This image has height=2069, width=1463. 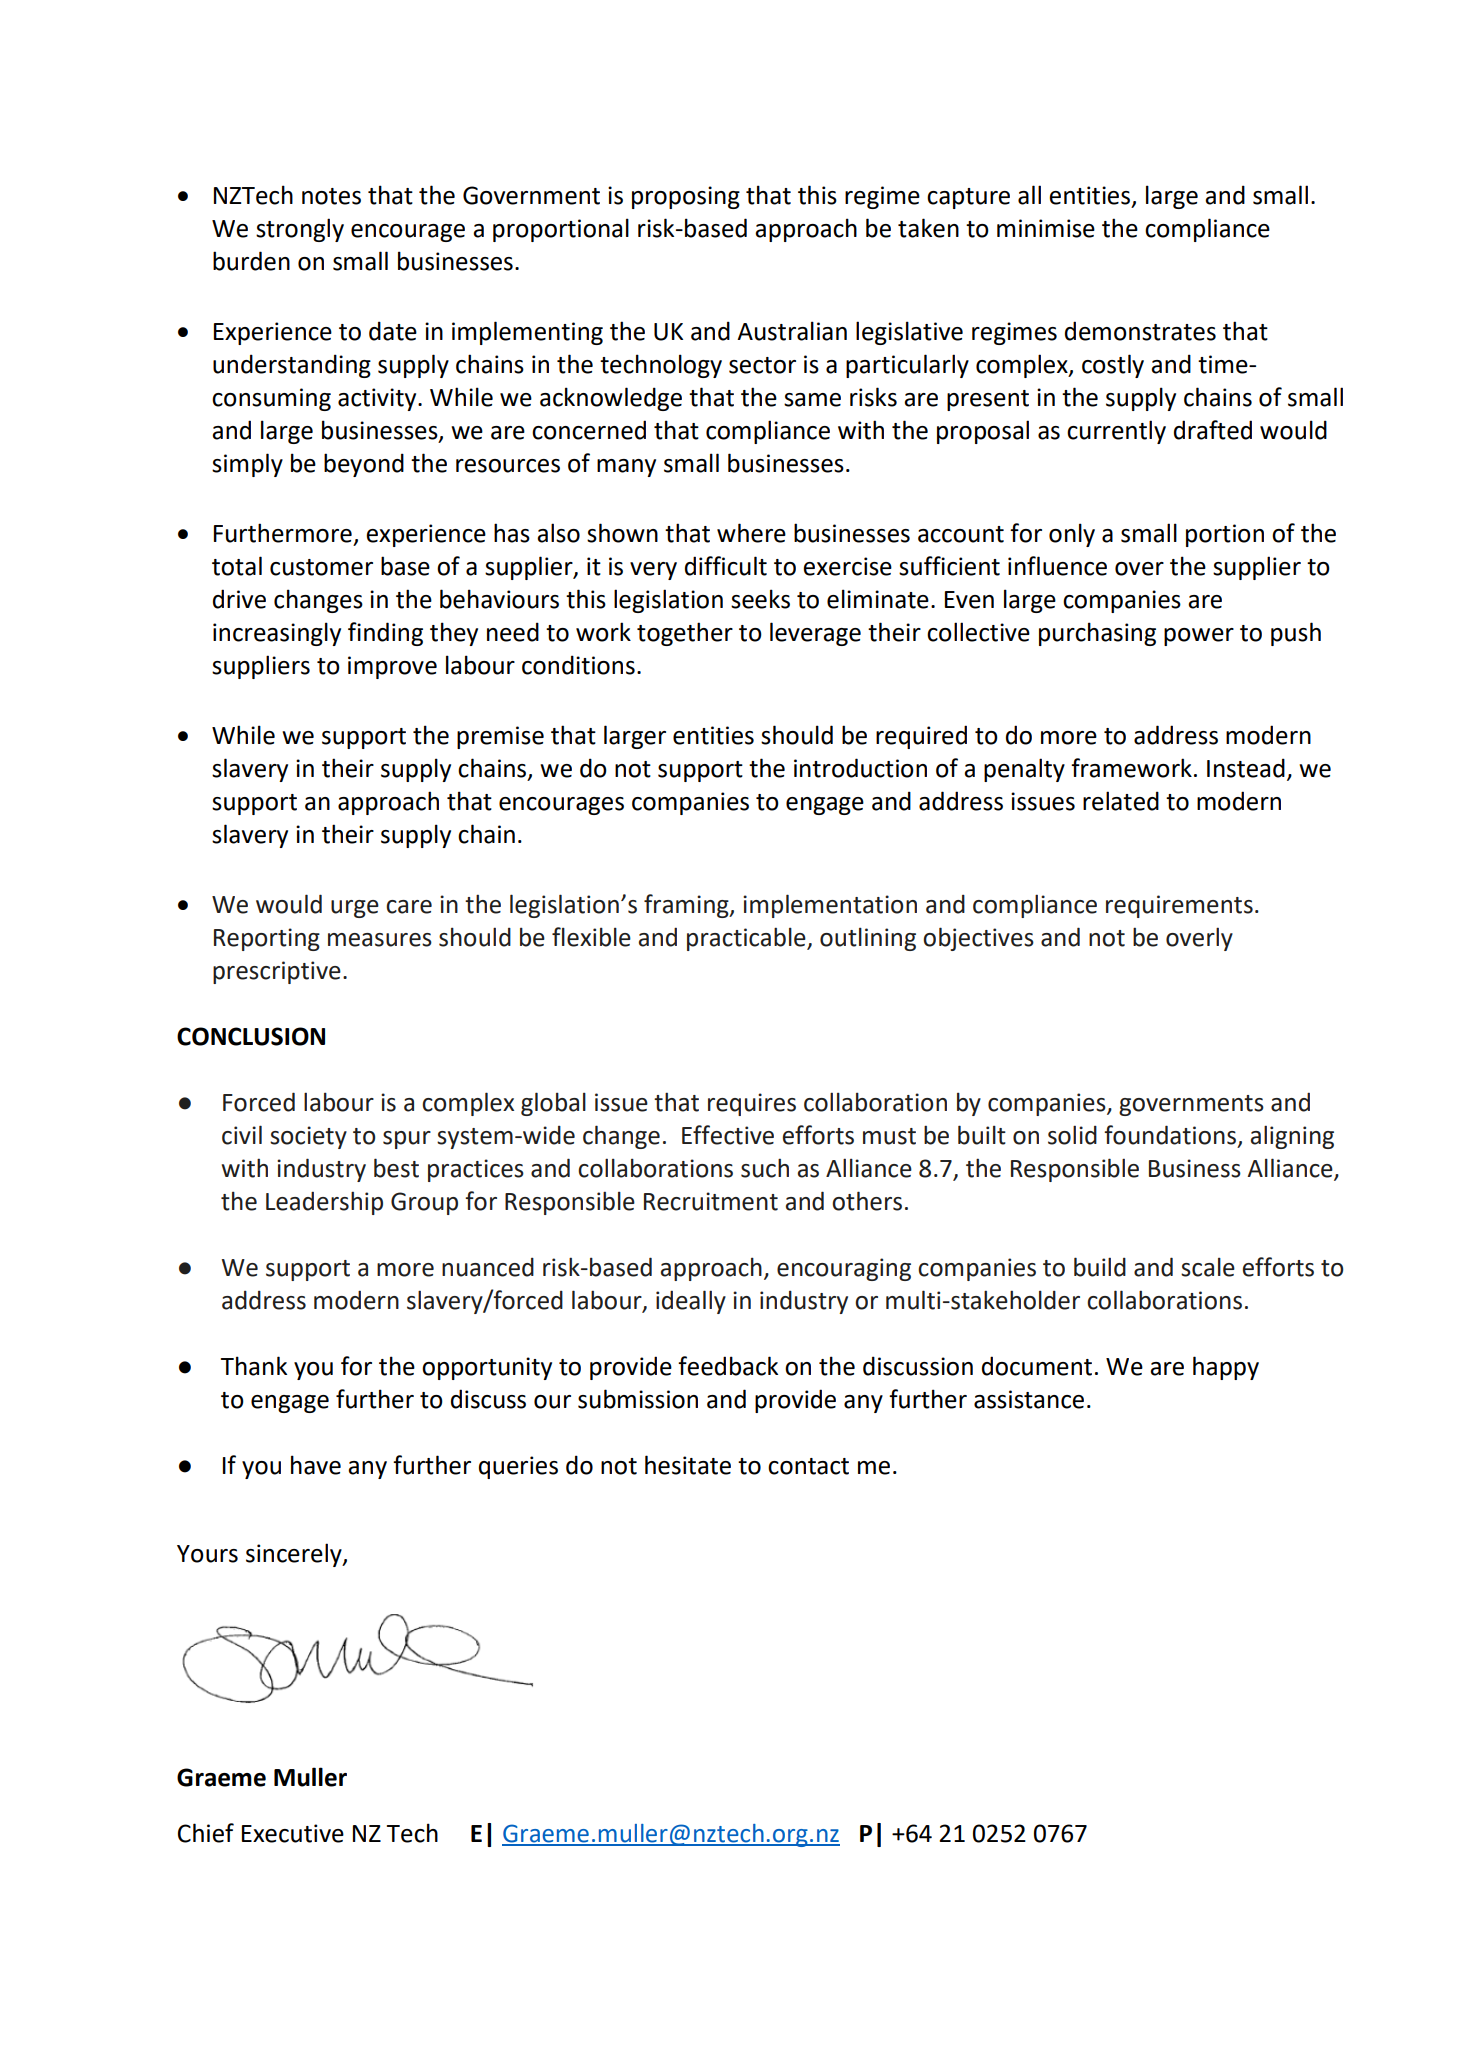 What do you see at coordinates (691, 1302) in the image?
I see `ideally` at bounding box center [691, 1302].
